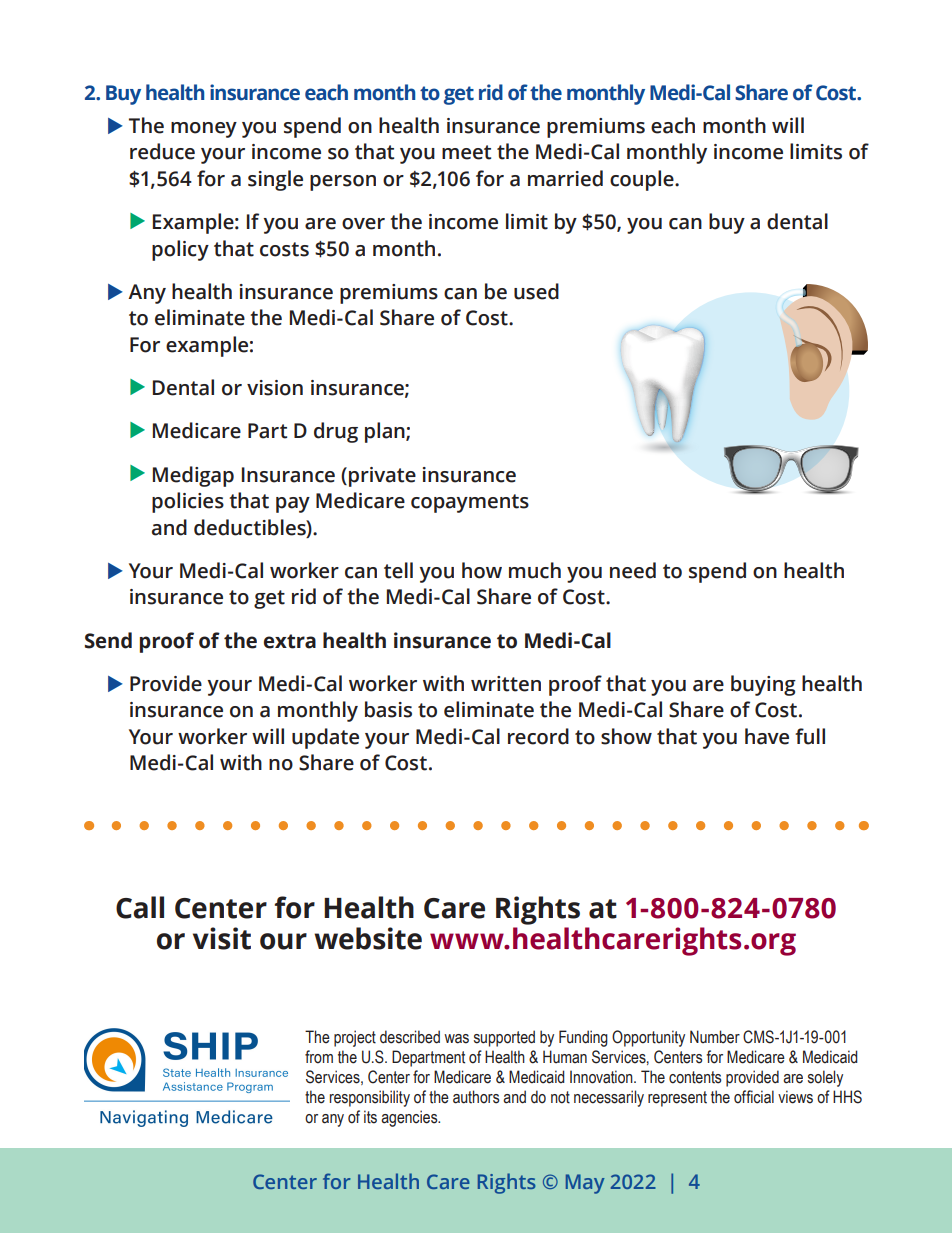 The image size is (952, 1233). Describe the element at coordinates (466, 152) in the screenshot. I see `meet` at that location.
